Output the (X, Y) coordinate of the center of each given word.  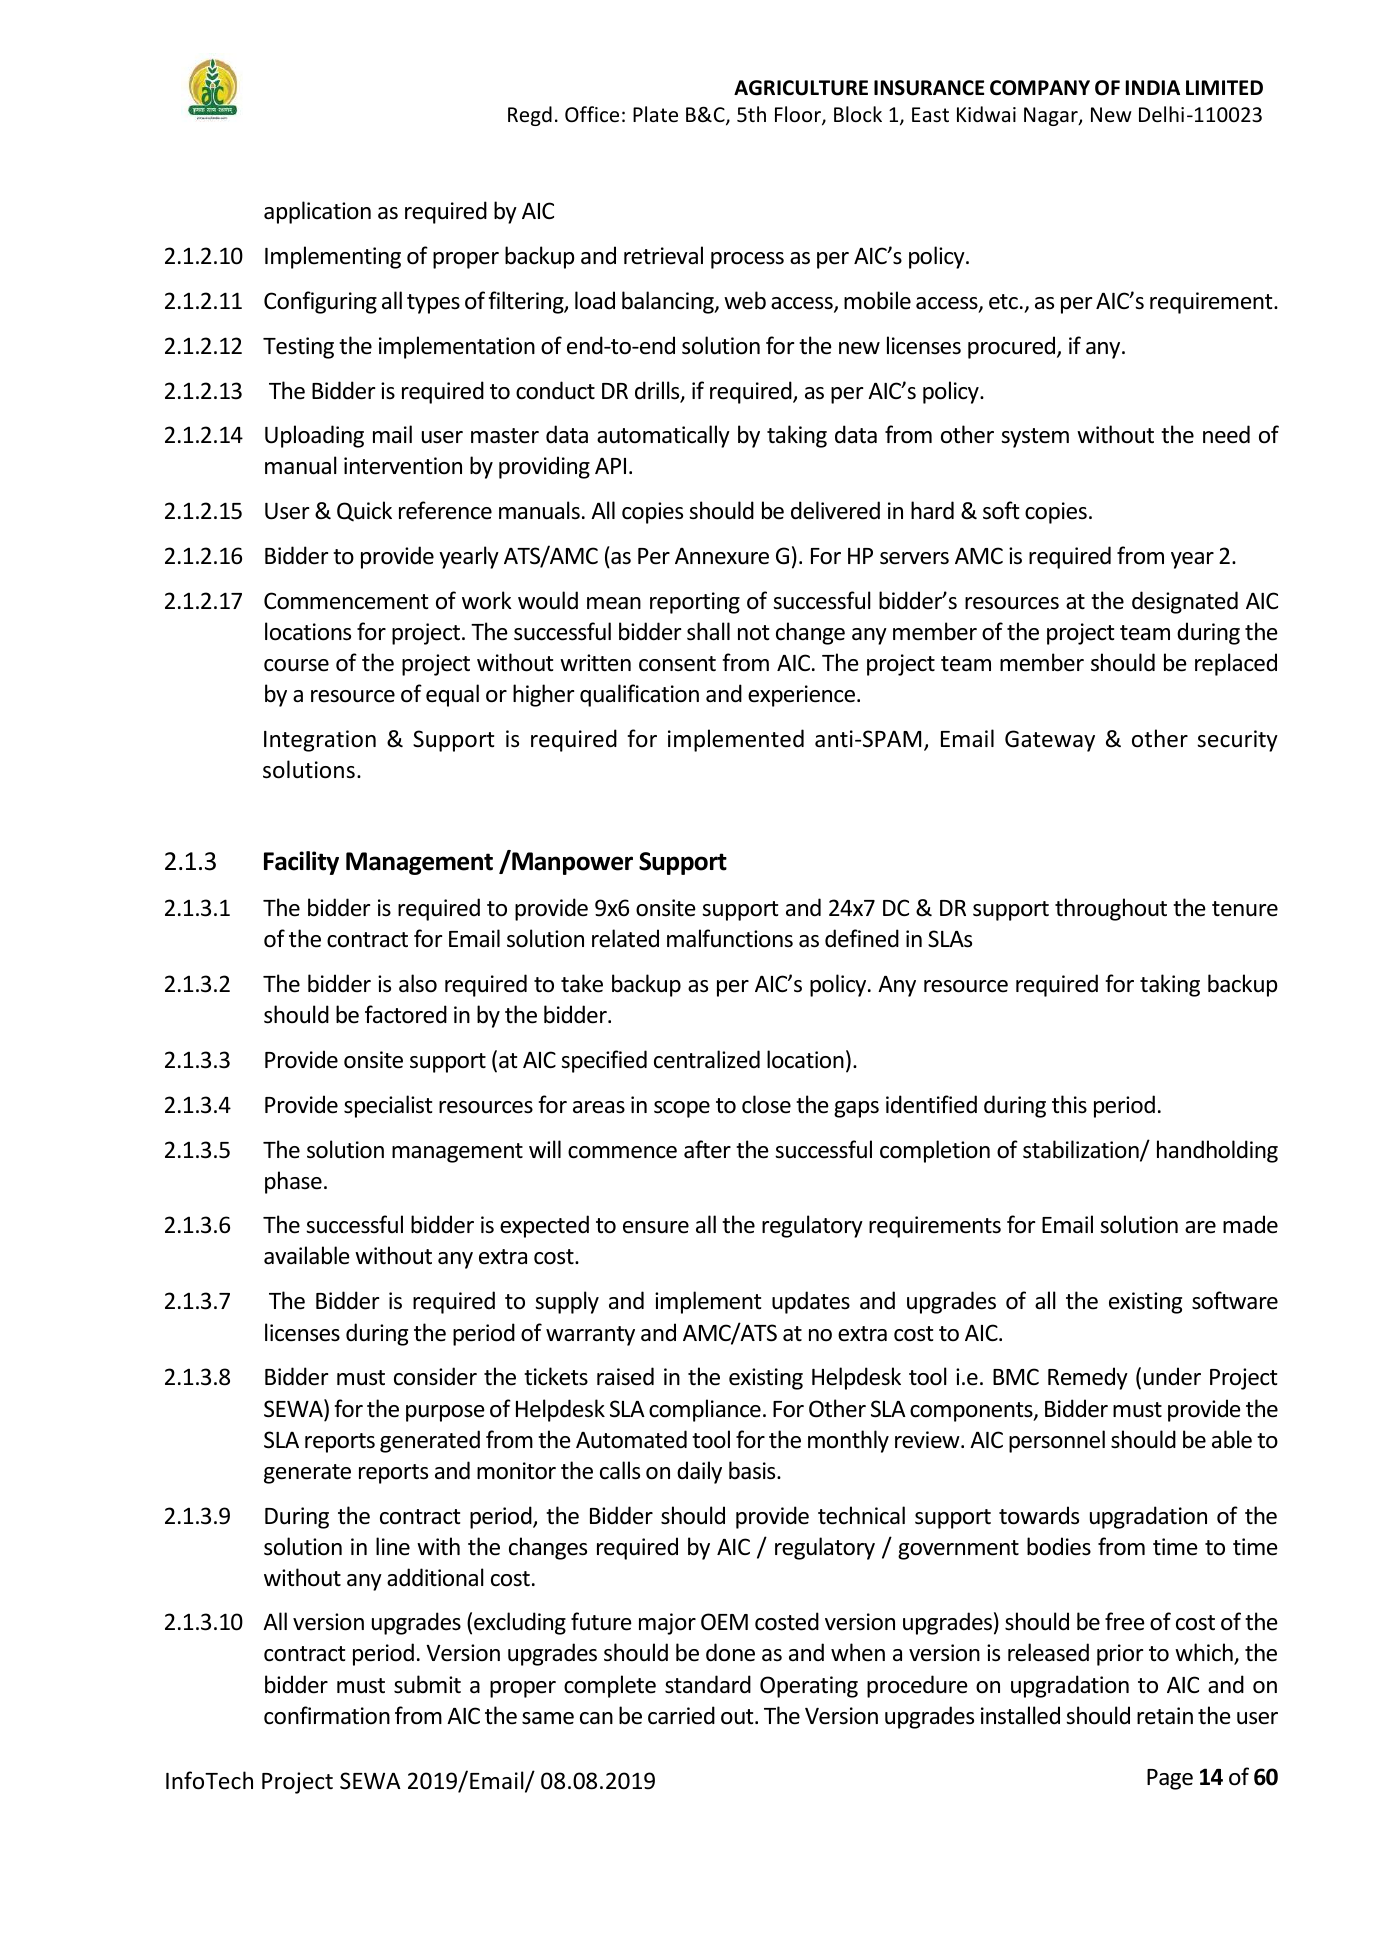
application (317, 212)
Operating (809, 1687)
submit (427, 1684)
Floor (799, 116)
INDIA (1153, 87)
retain (1165, 1716)
